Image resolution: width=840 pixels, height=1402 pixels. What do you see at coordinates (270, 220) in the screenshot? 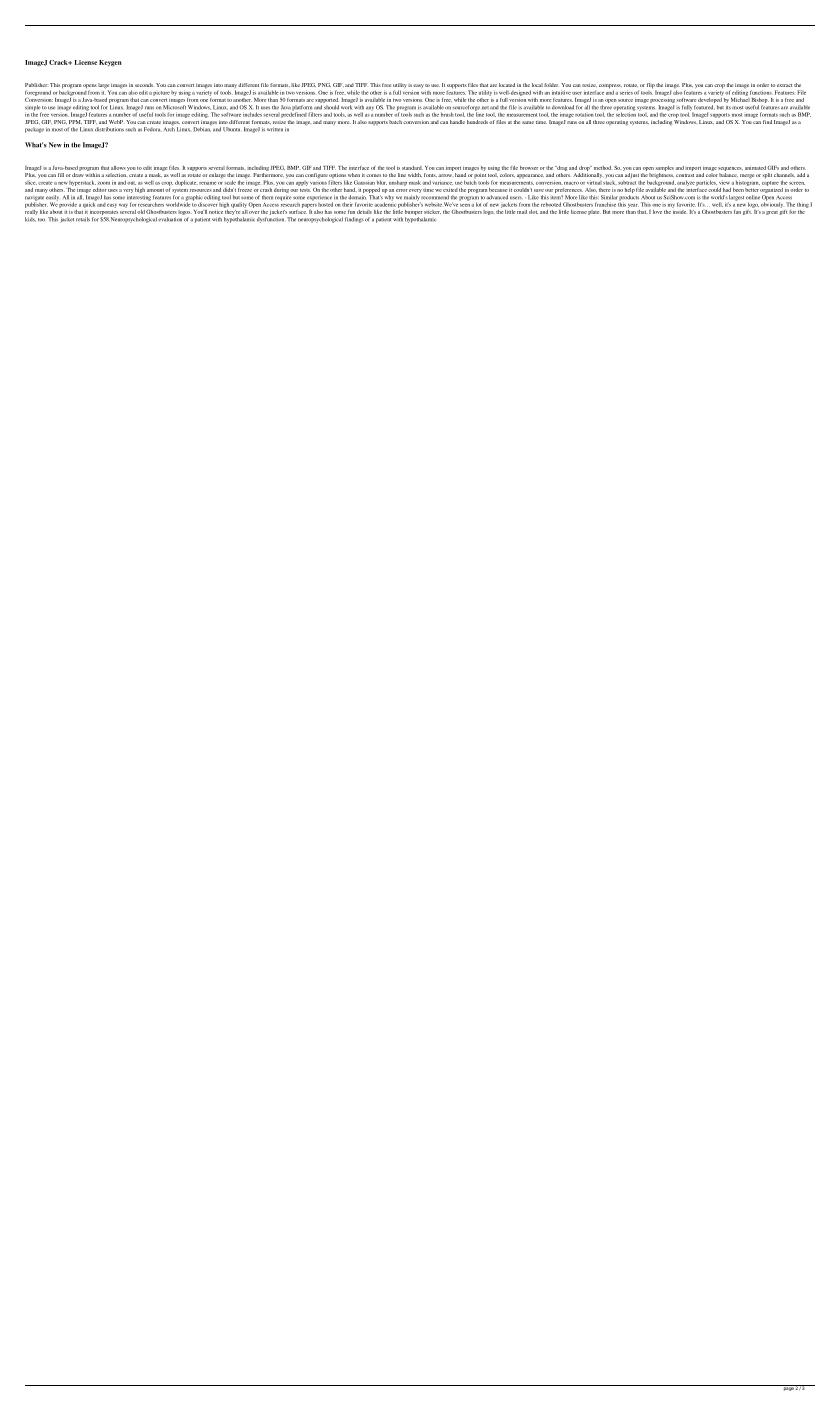
I see `dysfunction` at bounding box center [270, 220].
